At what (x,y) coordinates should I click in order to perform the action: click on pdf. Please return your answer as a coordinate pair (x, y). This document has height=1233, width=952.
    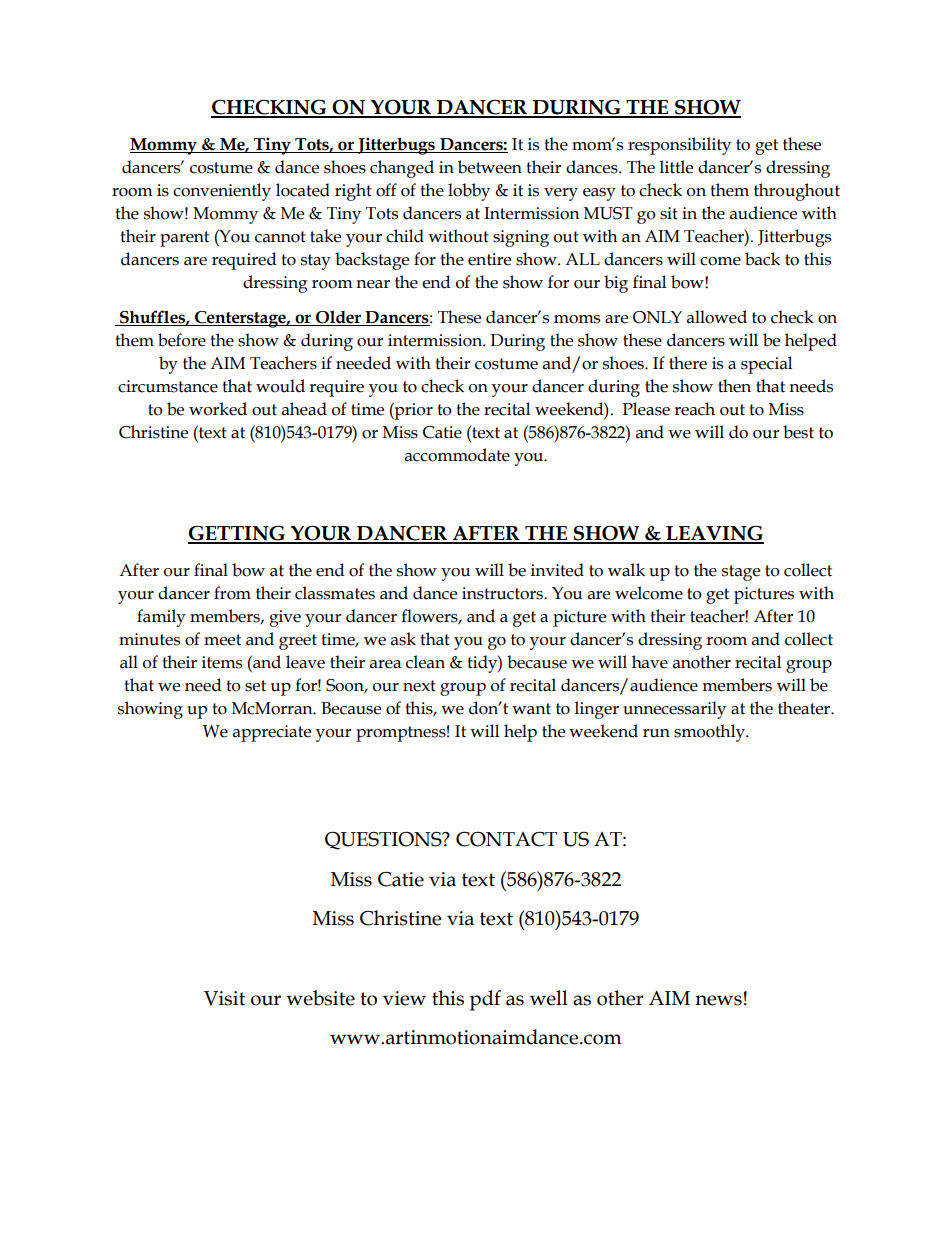
    Looking at the image, I should click on (485, 1000).
